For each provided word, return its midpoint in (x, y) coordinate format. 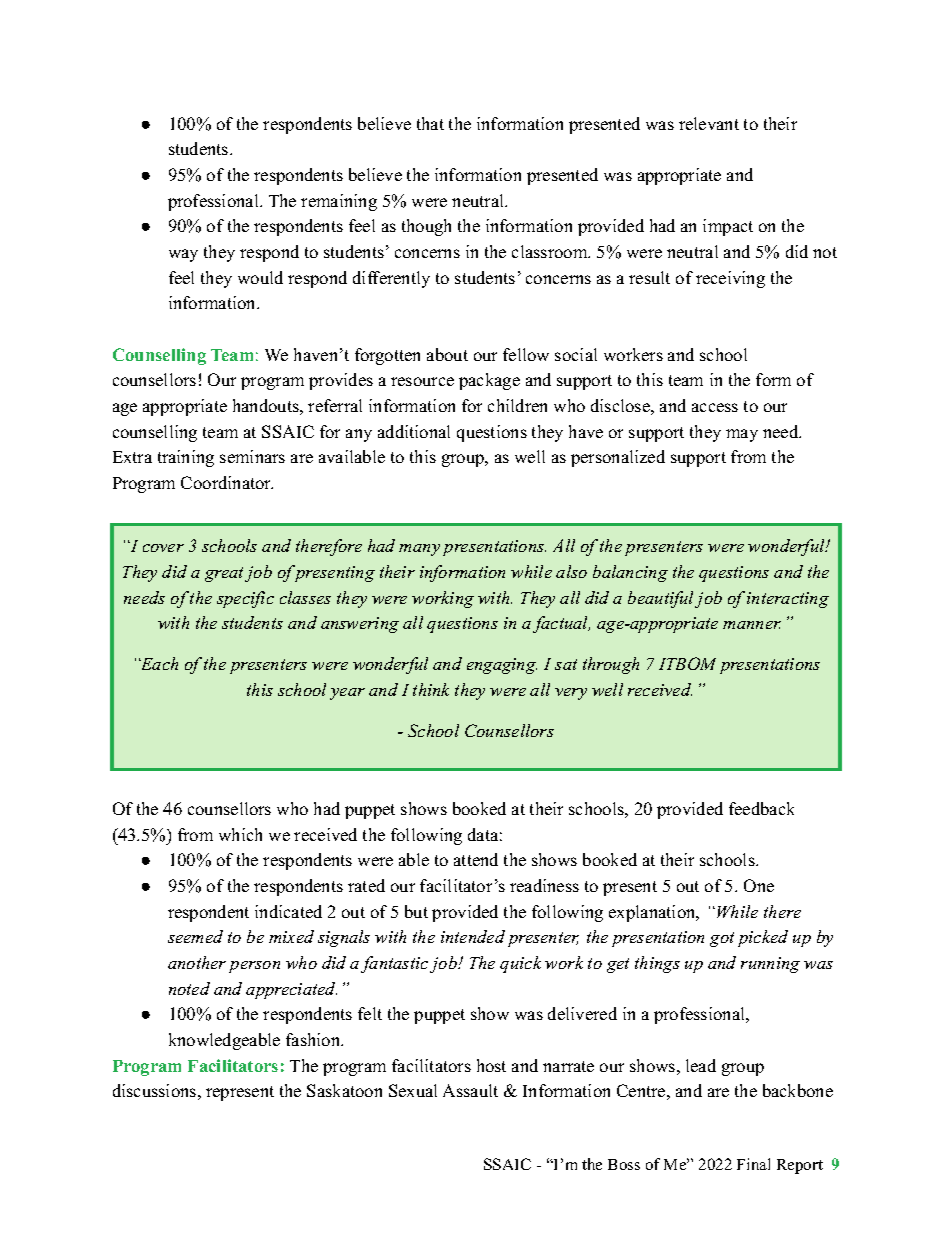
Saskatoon (344, 1090)
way (183, 255)
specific (245, 599)
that (430, 123)
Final (753, 1164)
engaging (502, 666)
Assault (470, 1090)
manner (752, 625)
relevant (709, 123)
